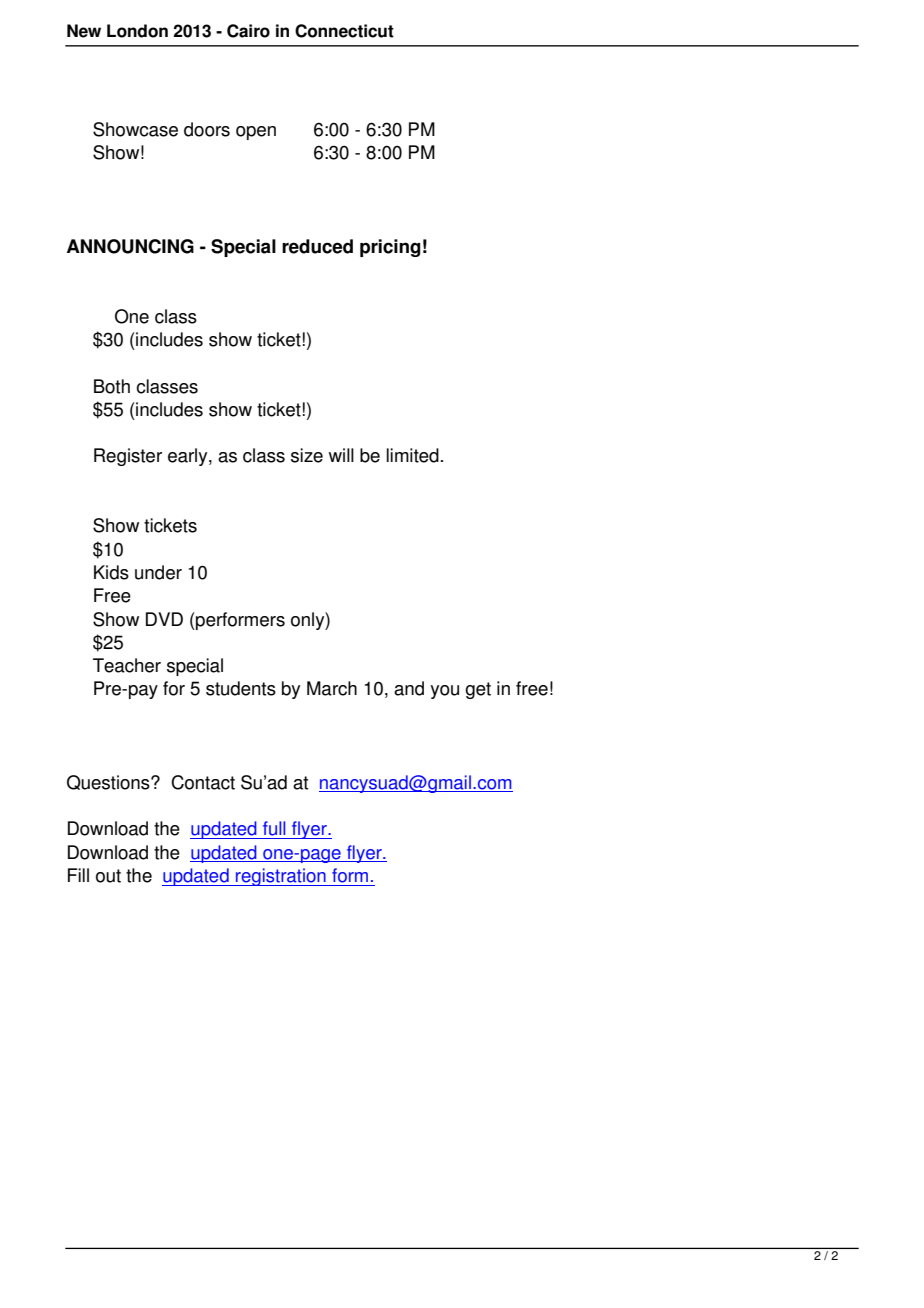 The height and width of the screenshot is (1308, 924). Describe the element at coordinates (241, 688) in the screenshot. I see `students` at that location.
